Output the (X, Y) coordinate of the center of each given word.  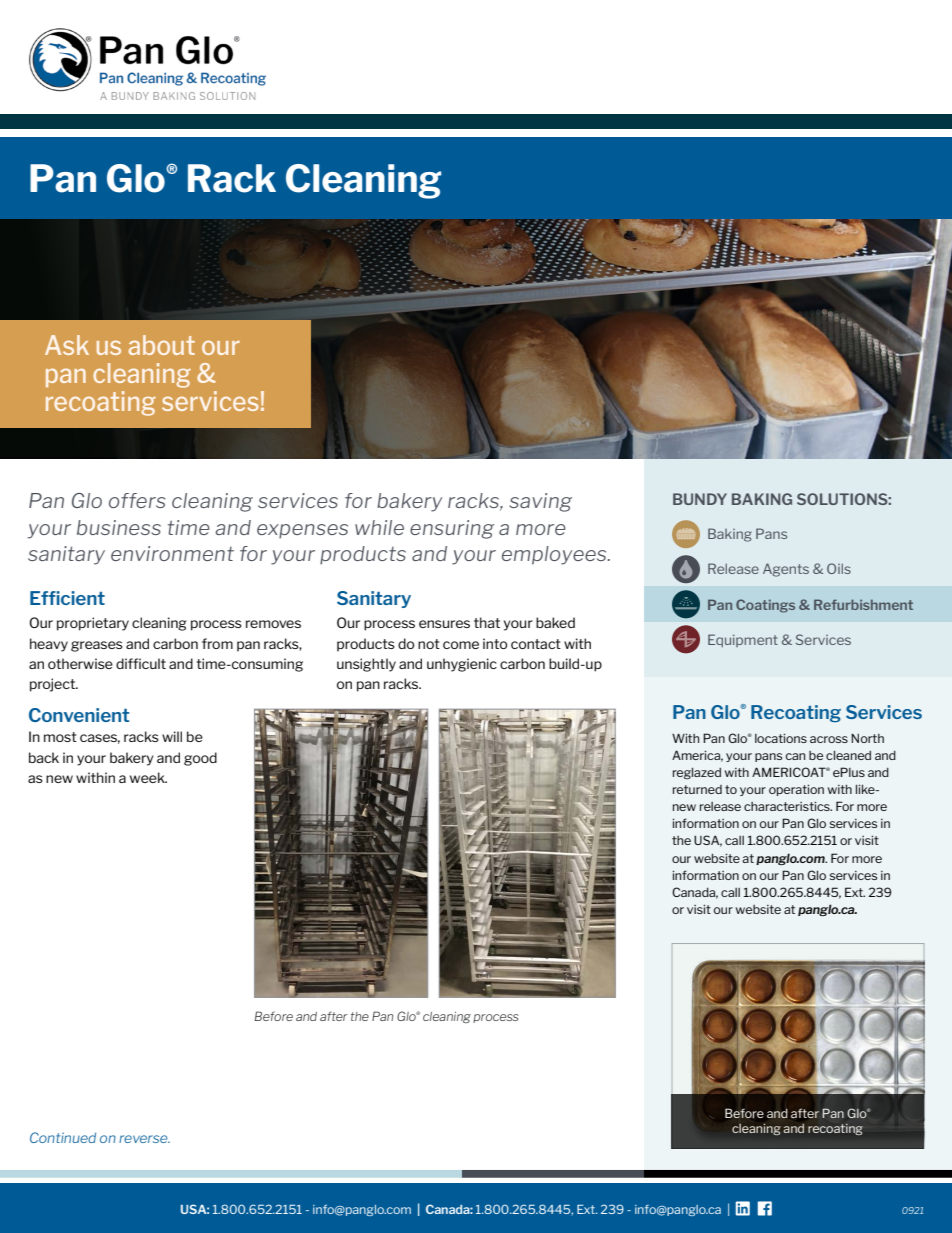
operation (796, 790)
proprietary (93, 624)
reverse (144, 1139)
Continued (63, 1137)
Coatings (765, 606)
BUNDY (700, 499)
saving (540, 502)
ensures (444, 624)
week (148, 777)
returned (697, 789)
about (162, 345)
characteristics (788, 806)
